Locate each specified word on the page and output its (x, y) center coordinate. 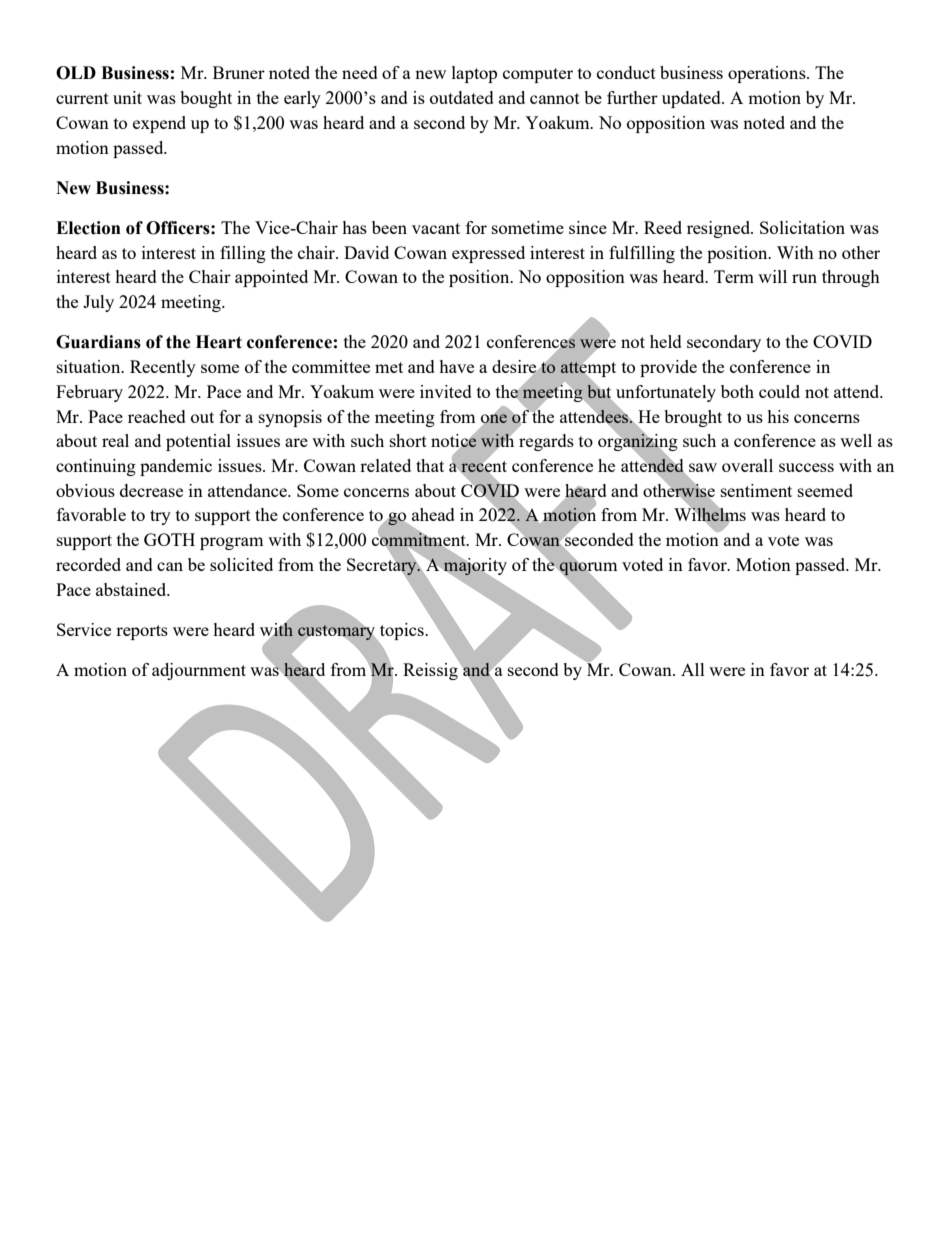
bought (206, 99)
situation (90, 366)
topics (402, 632)
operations (768, 74)
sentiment (756, 490)
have (456, 366)
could (779, 391)
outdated (462, 97)
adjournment (199, 671)
